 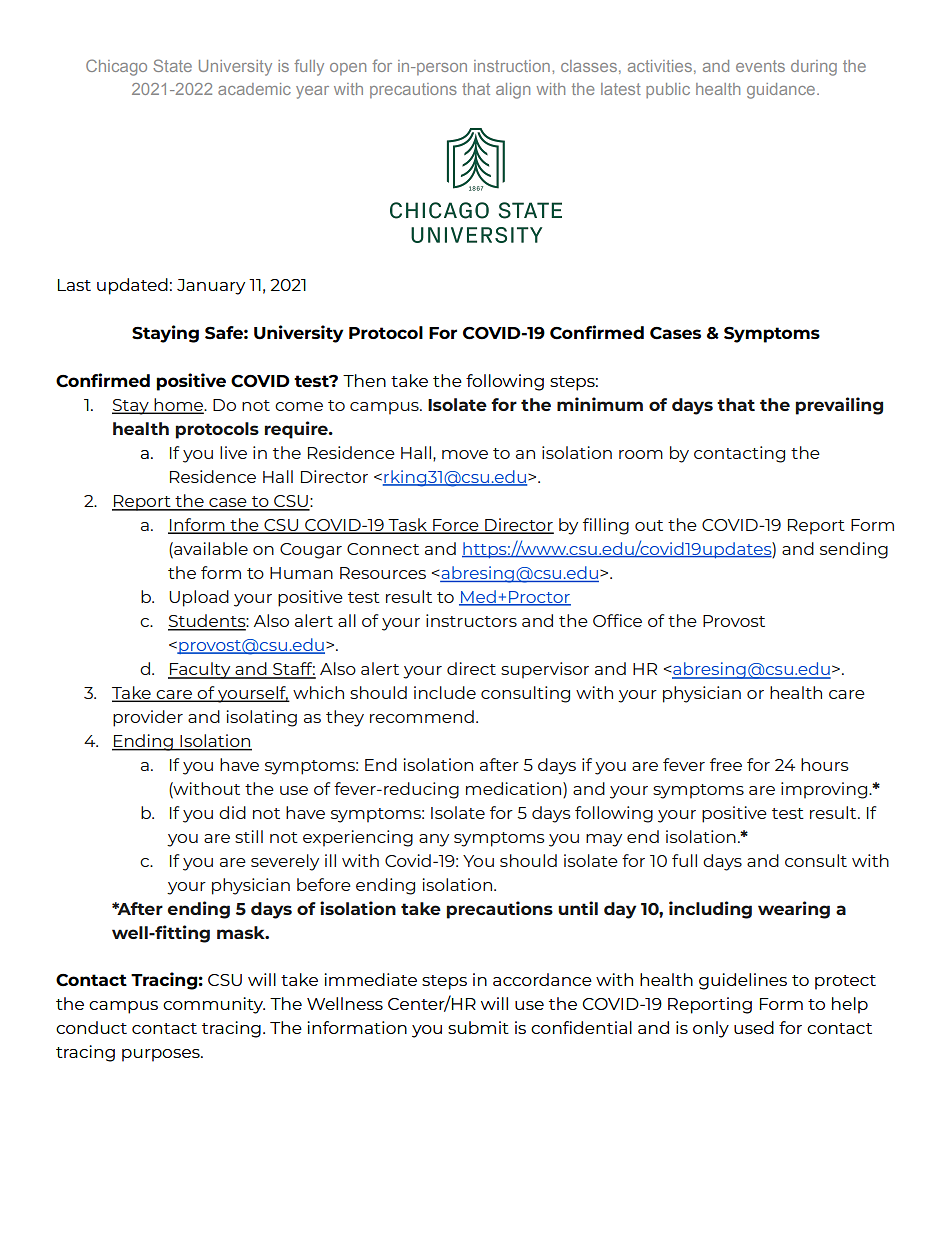 I want to click on guidance, so click(x=782, y=91).
